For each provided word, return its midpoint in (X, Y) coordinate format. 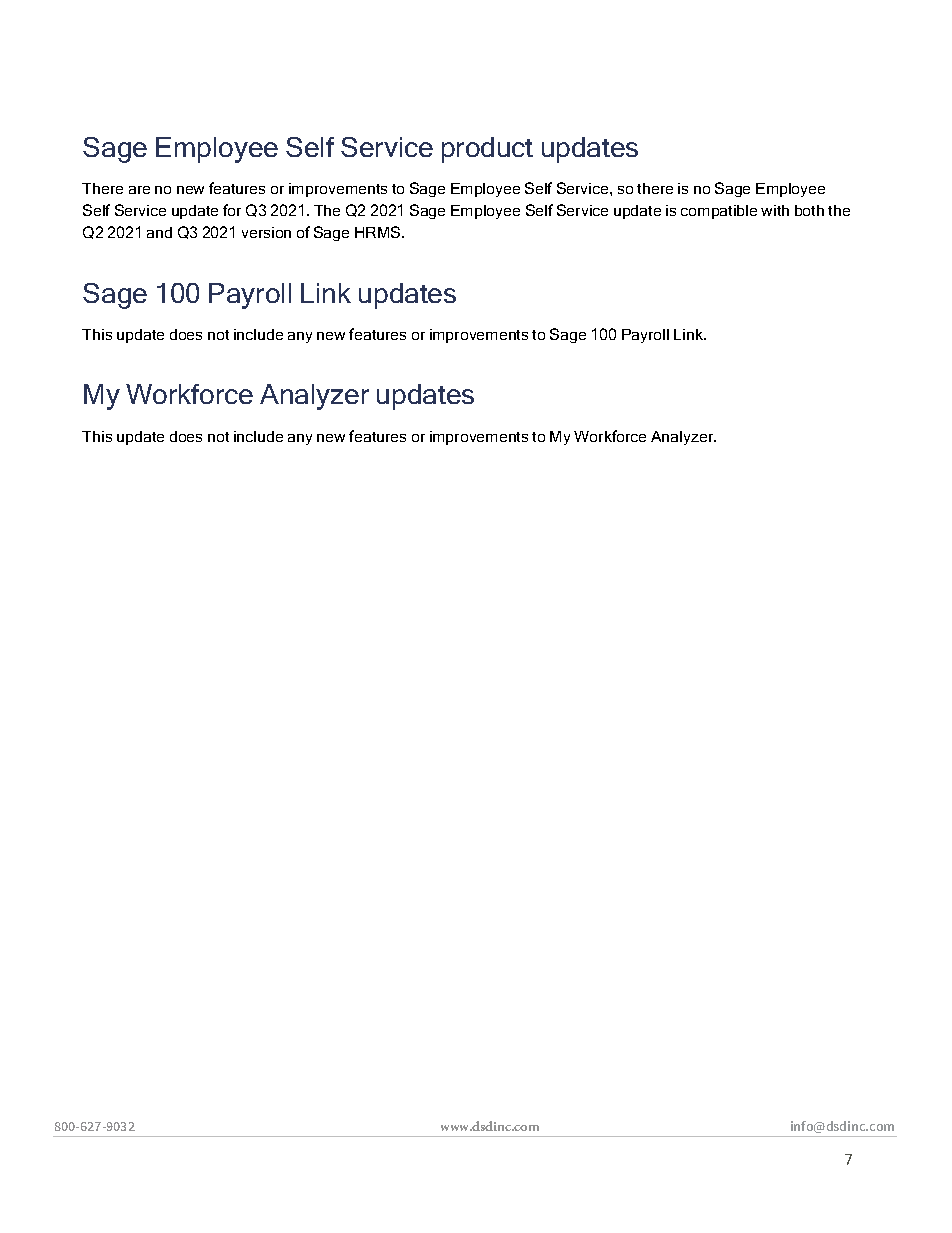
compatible (719, 212)
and (159, 232)
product (487, 150)
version (266, 232)
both (809, 210)
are (139, 190)
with (775, 210)
